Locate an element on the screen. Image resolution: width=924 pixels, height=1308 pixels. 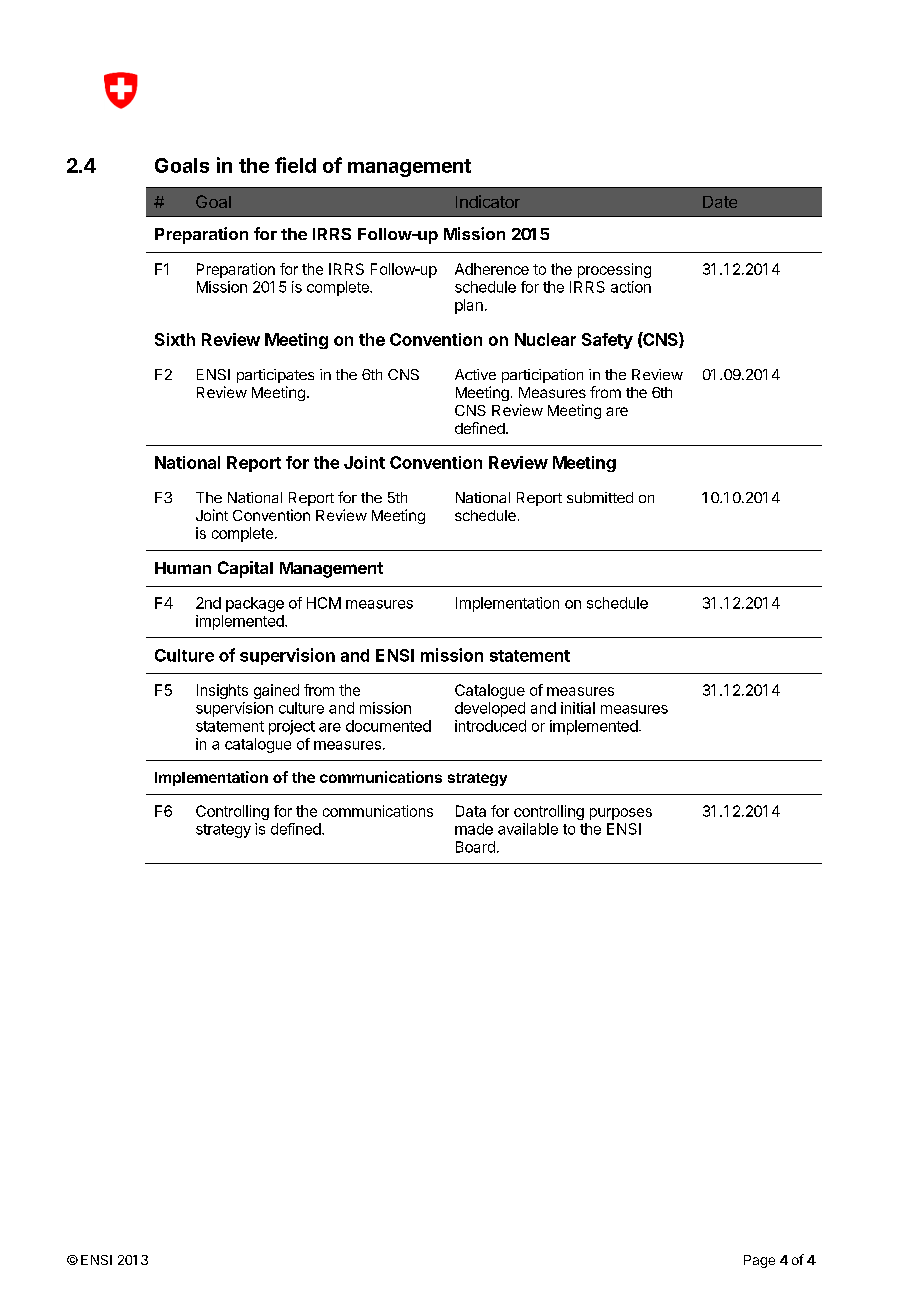
purposes is located at coordinates (621, 814).
